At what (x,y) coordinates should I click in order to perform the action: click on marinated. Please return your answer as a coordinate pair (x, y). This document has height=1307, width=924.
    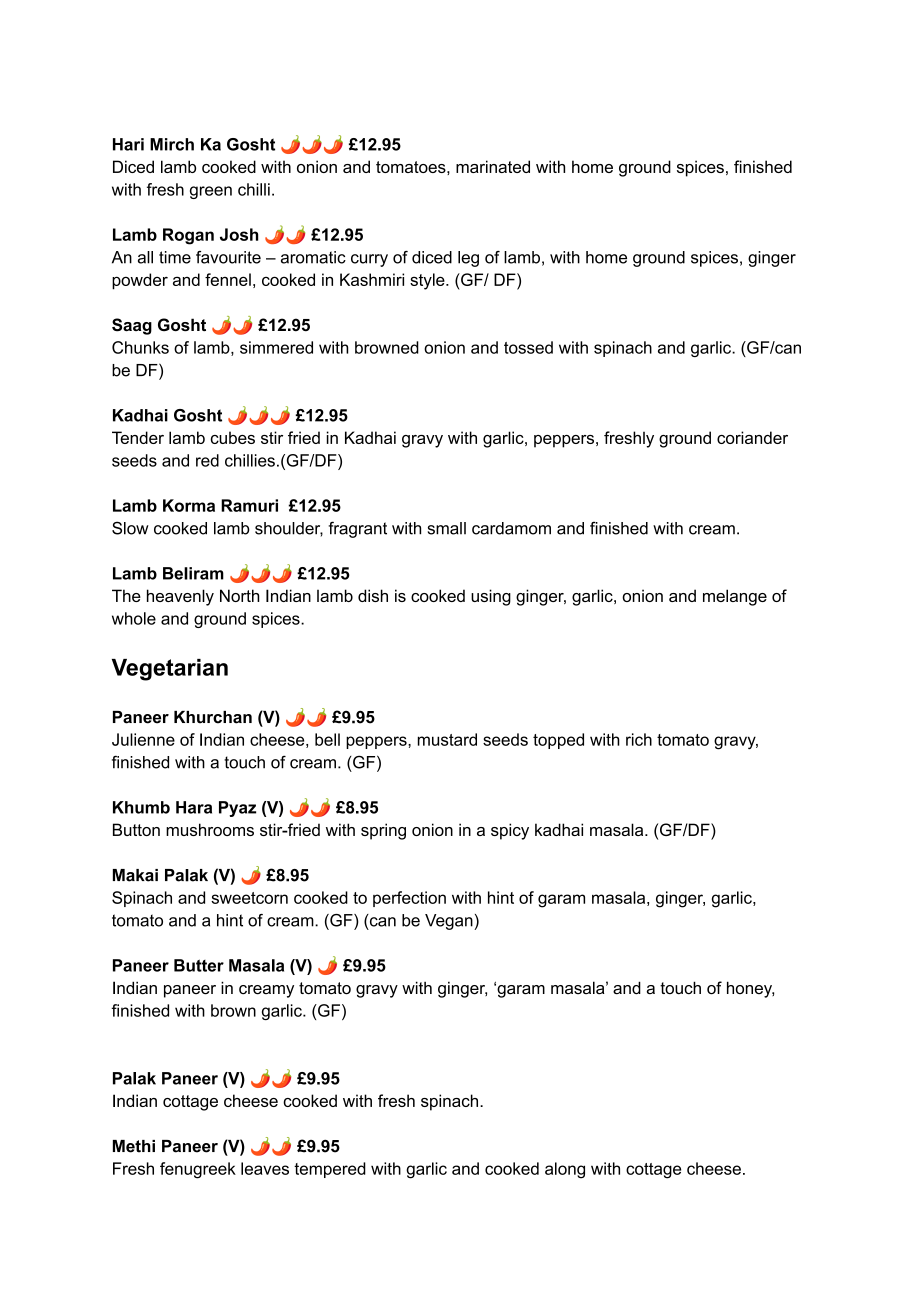
    Looking at the image, I should click on (493, 166).
